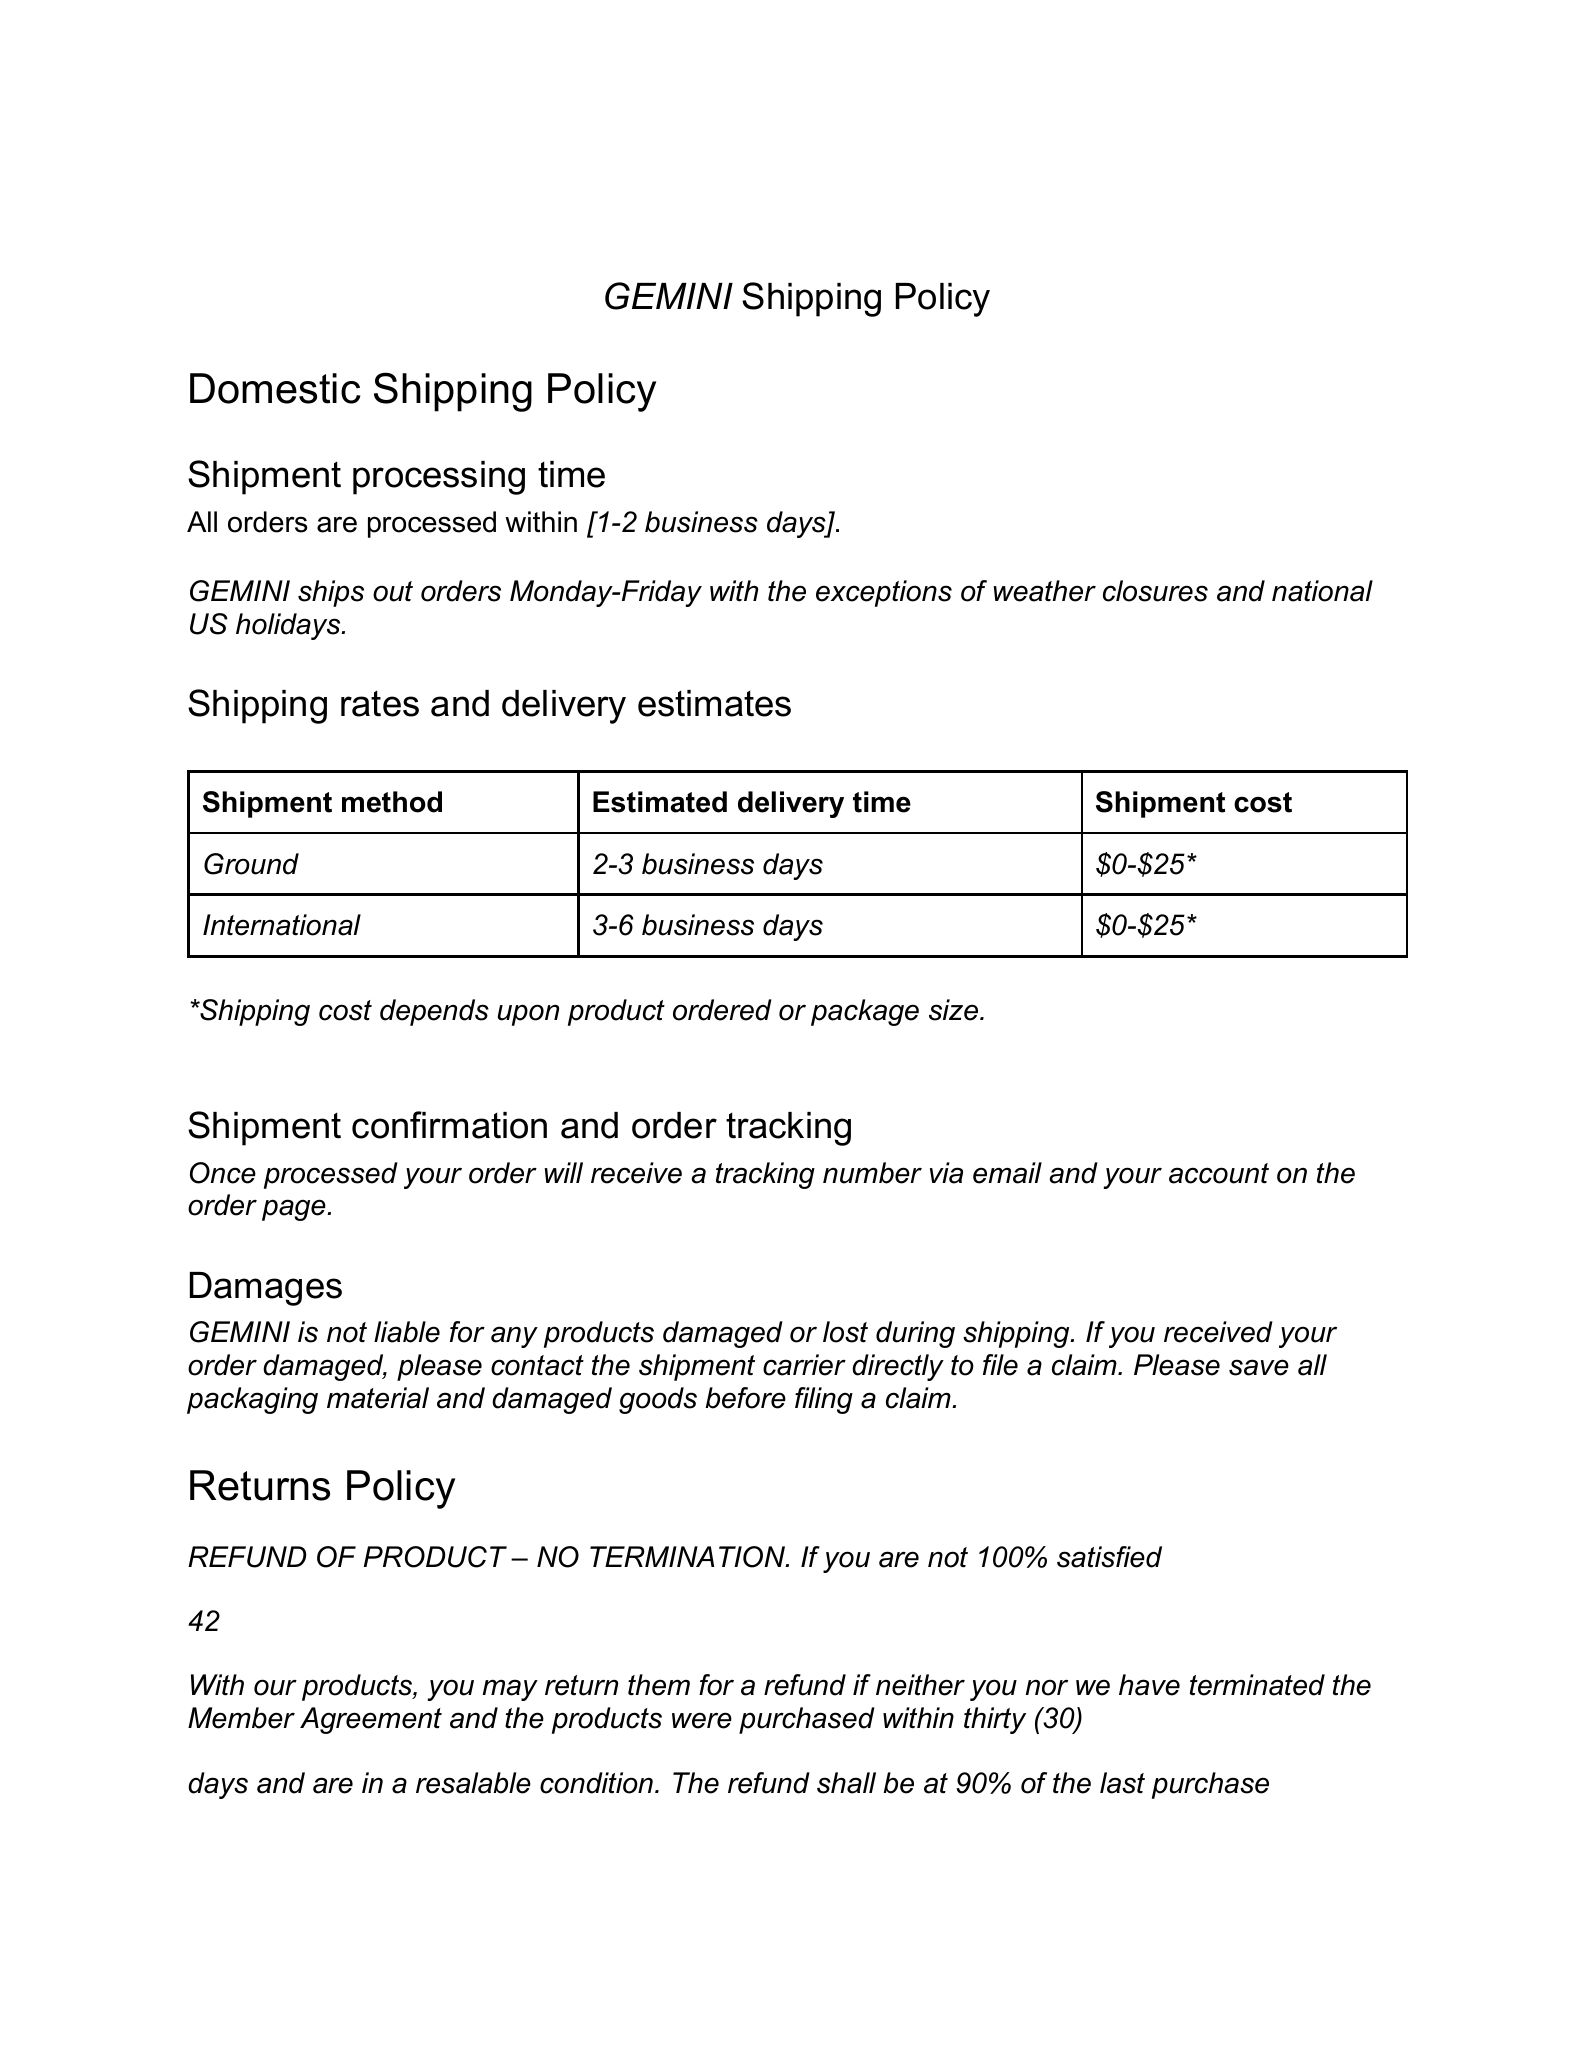  I want to click on number, so click(872, 1173).
